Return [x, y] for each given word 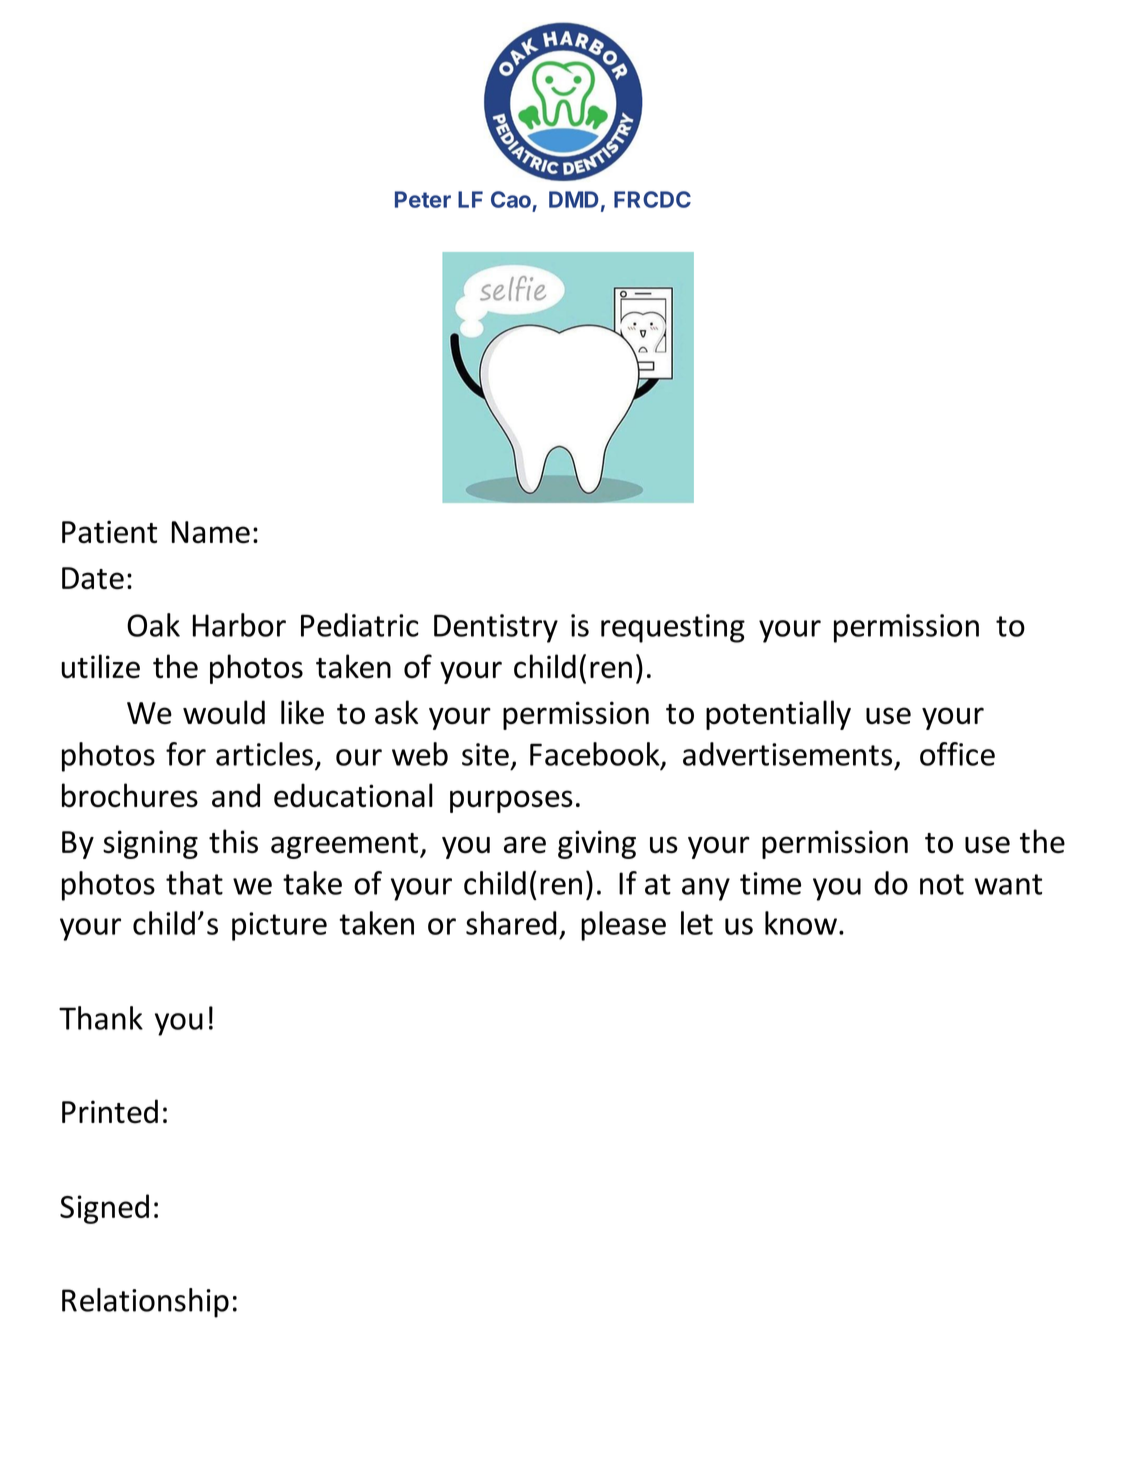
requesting [673, 628]
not [942, 884]
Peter [423, 199]
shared [511, 923]
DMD [574, 199]
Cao [512, 201]
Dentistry [496, 628]
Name [211, 532]
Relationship [145, 1303]
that [194, 883]
